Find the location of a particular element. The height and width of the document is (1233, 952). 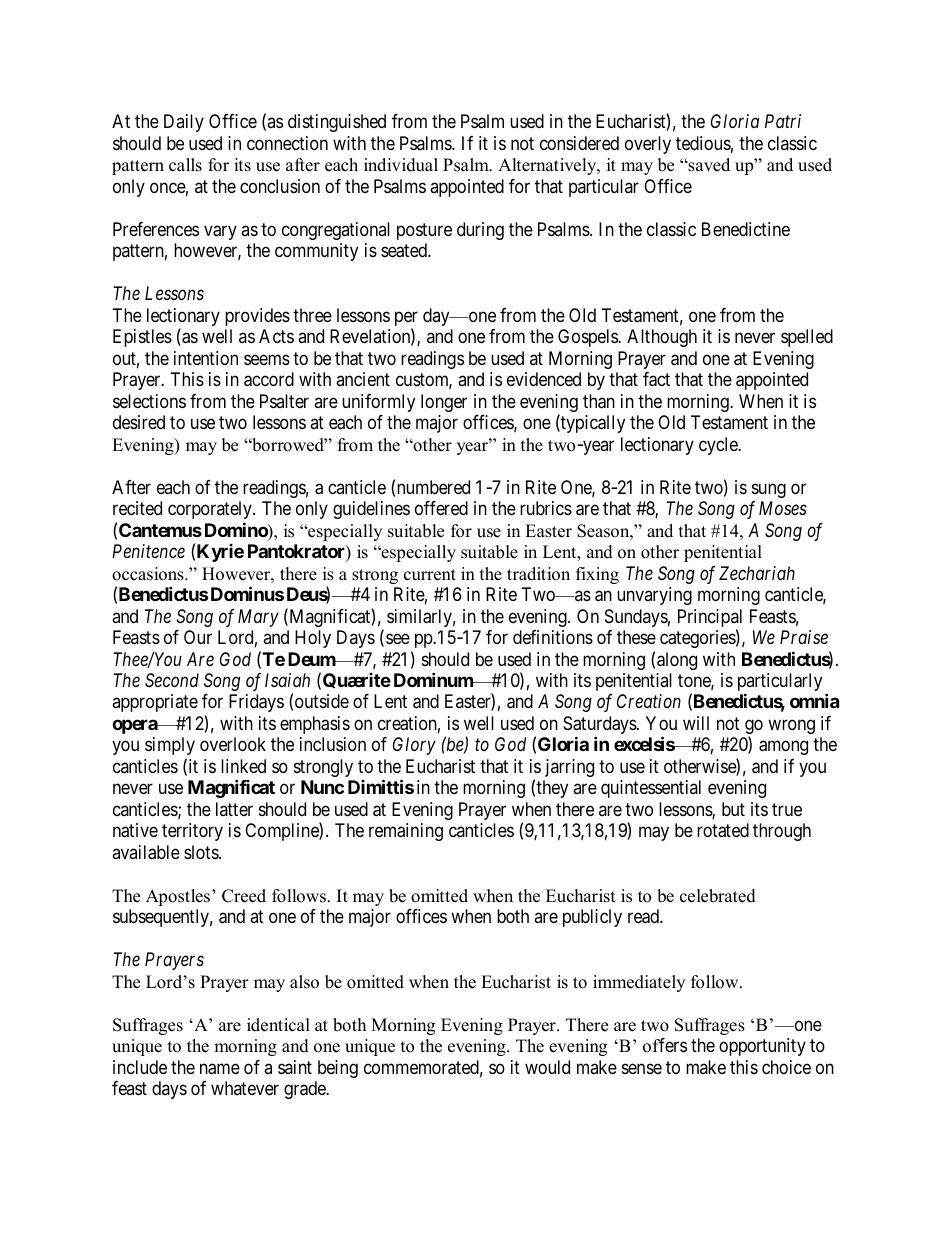

would is located at coordinates (547, 1067).
